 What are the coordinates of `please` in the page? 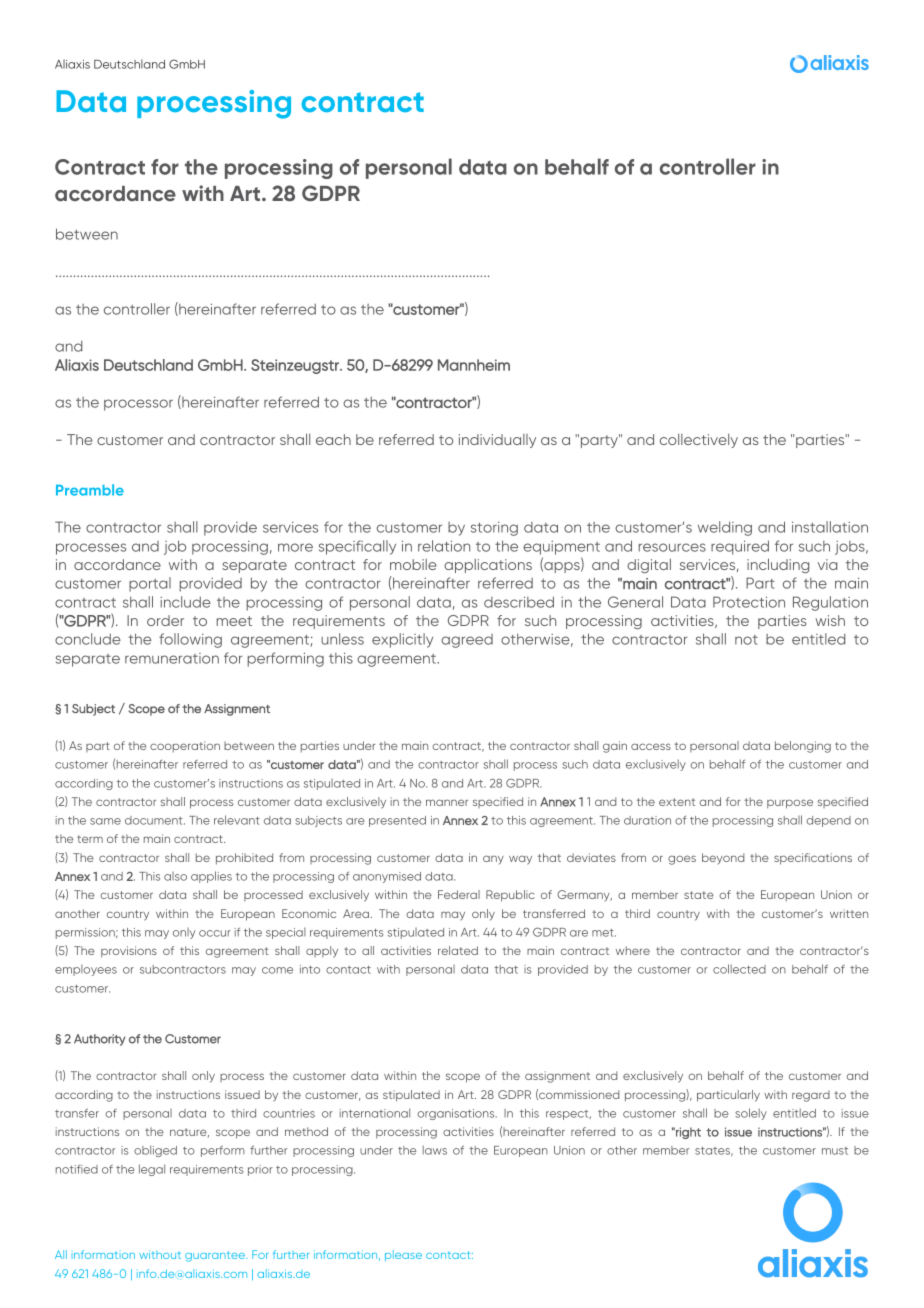 It's located at (403, 1255).
